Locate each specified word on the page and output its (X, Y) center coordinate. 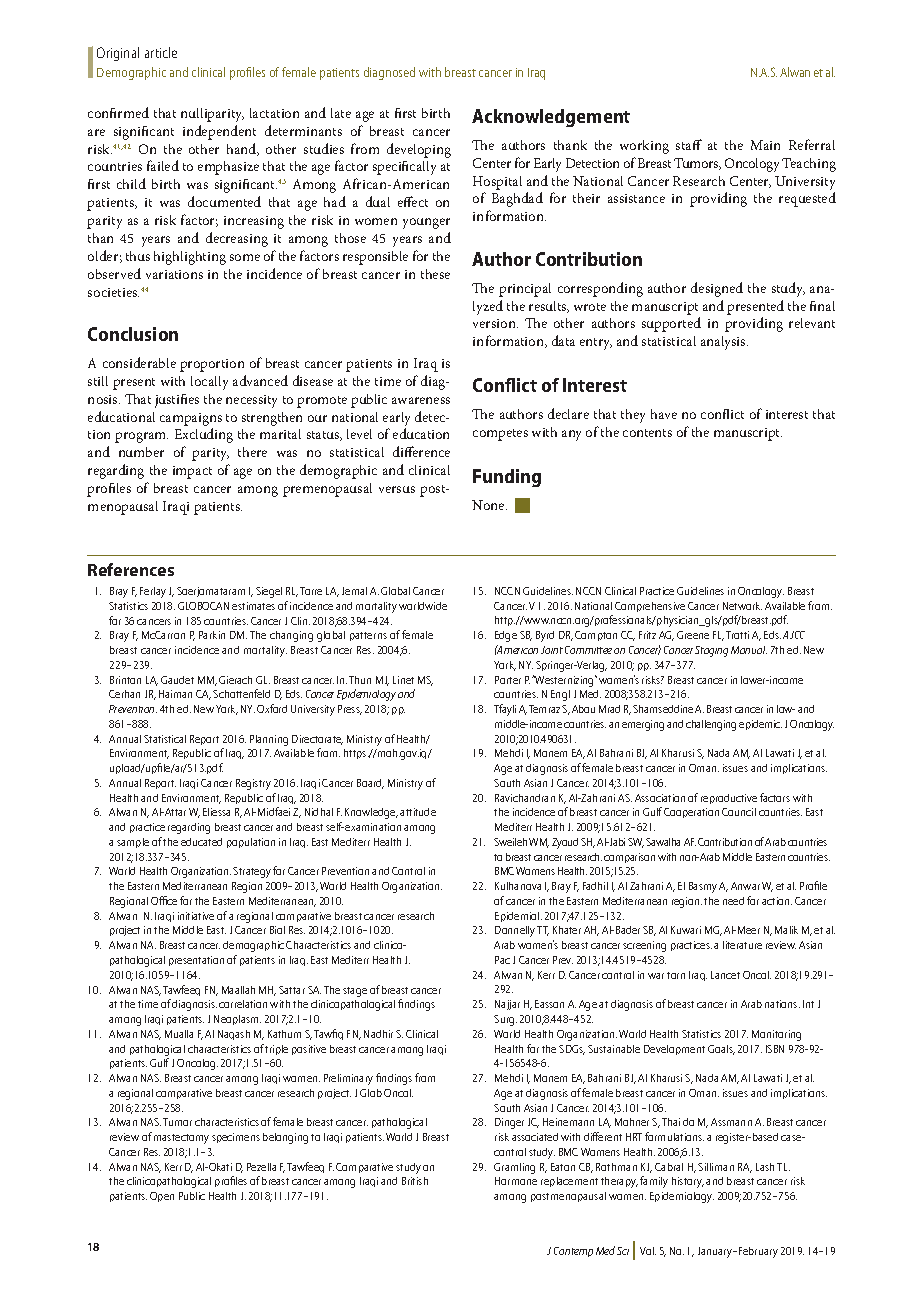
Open (162, 1197)
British (415, 1181)
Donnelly (515, 931)
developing (419, 150)
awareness (421, 400)
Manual (749, 650)
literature (742, 945)
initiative (196, 916)
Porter (508, 680)
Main (765, 145)
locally (209, 383)
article (161, 52)
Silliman (716, 1167)
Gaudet (177, 680)
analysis (724, 343)
